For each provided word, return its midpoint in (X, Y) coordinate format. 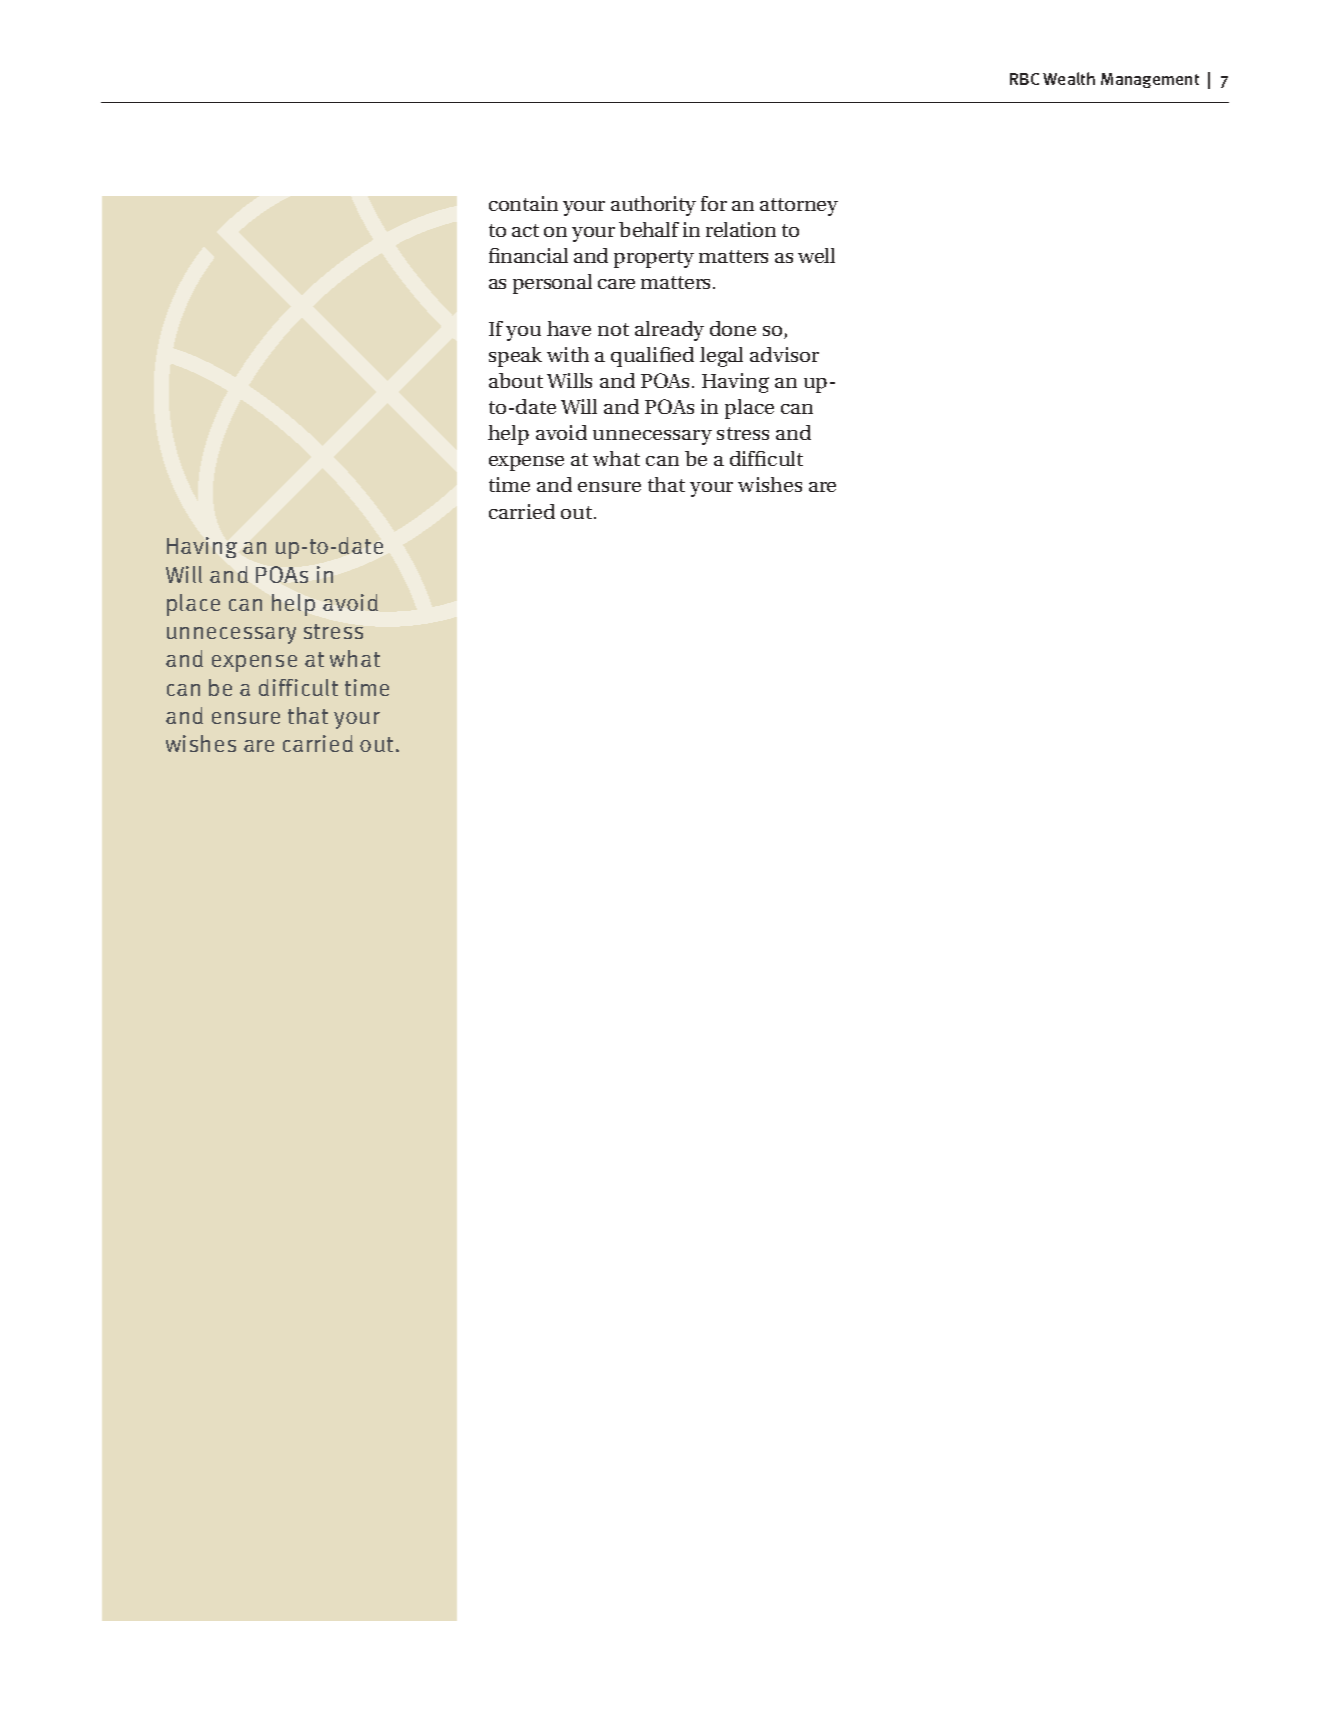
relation (741, 229)
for (714, 203)
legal (721, 357)
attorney (799, 207)
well (816, 255)
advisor (784, 354)
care (616, 284)
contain (523, 203)
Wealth (1069, 78)
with (568, 354)
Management (1150, 80)
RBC (1024, 79)
